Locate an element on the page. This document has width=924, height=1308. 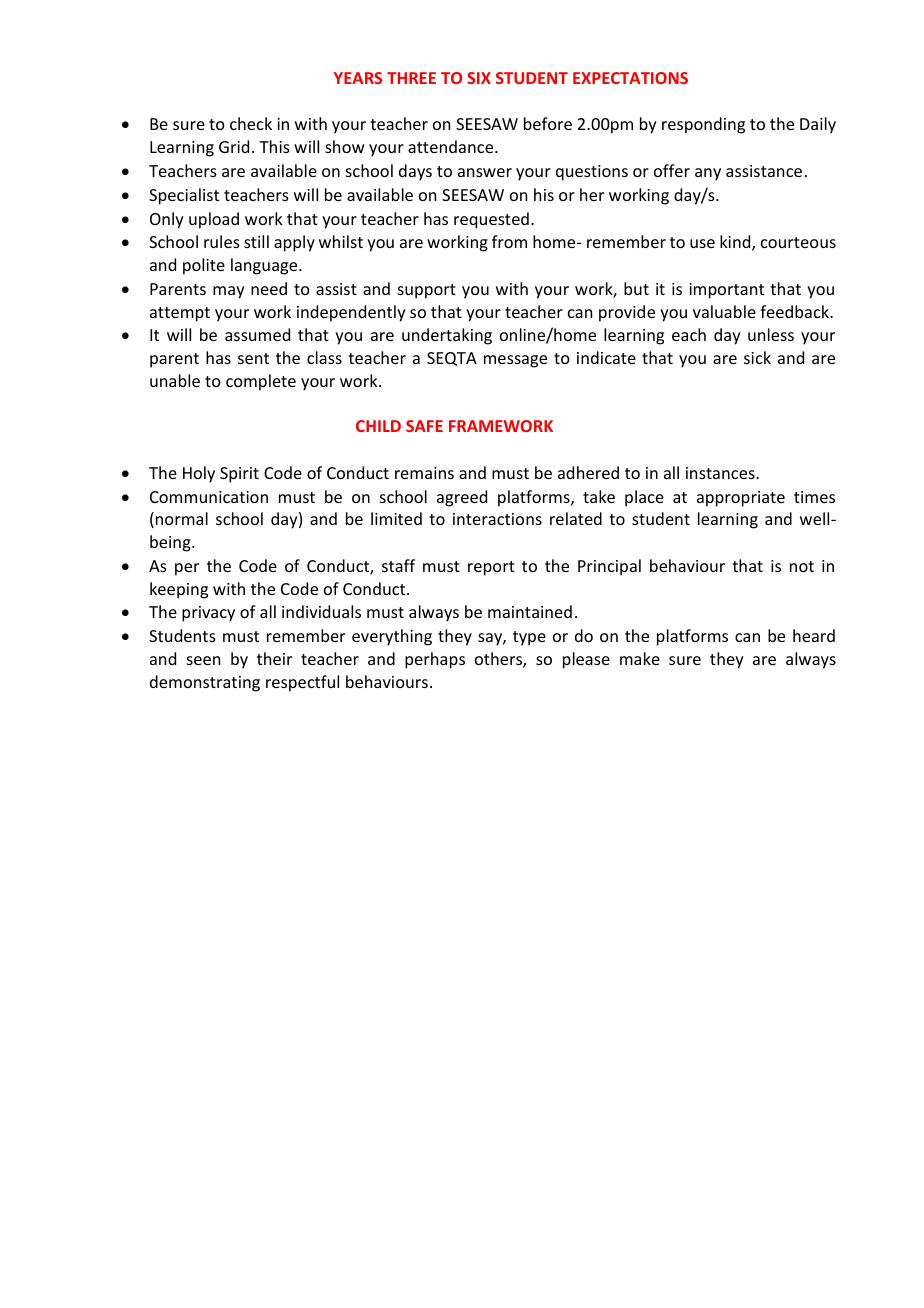
may is located at coordinates (229, 292).
